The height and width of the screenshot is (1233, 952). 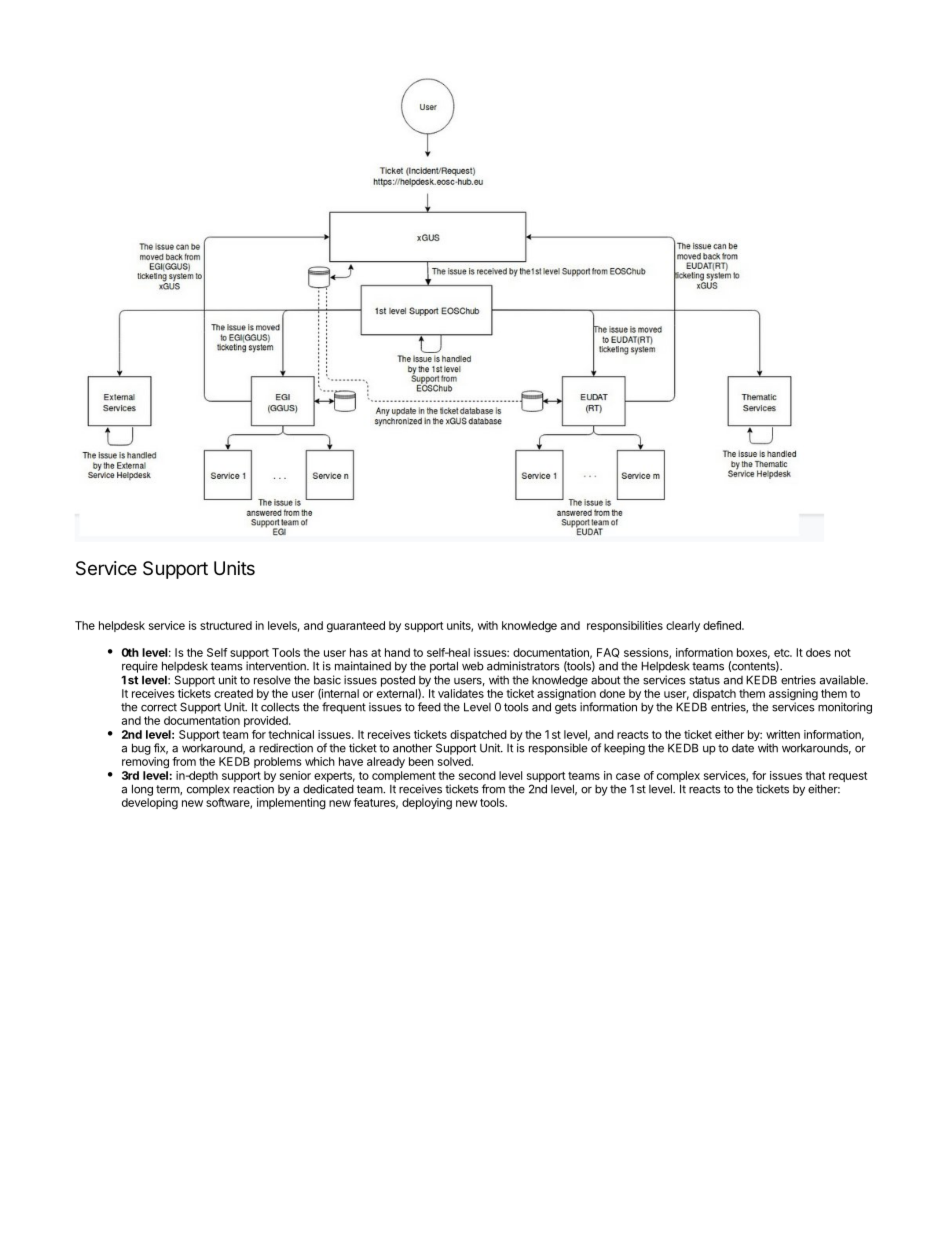 What do you see at coordinates (625, 626) in the screenshot?
I see `responsibilities` at bounding box center [625, 626].
